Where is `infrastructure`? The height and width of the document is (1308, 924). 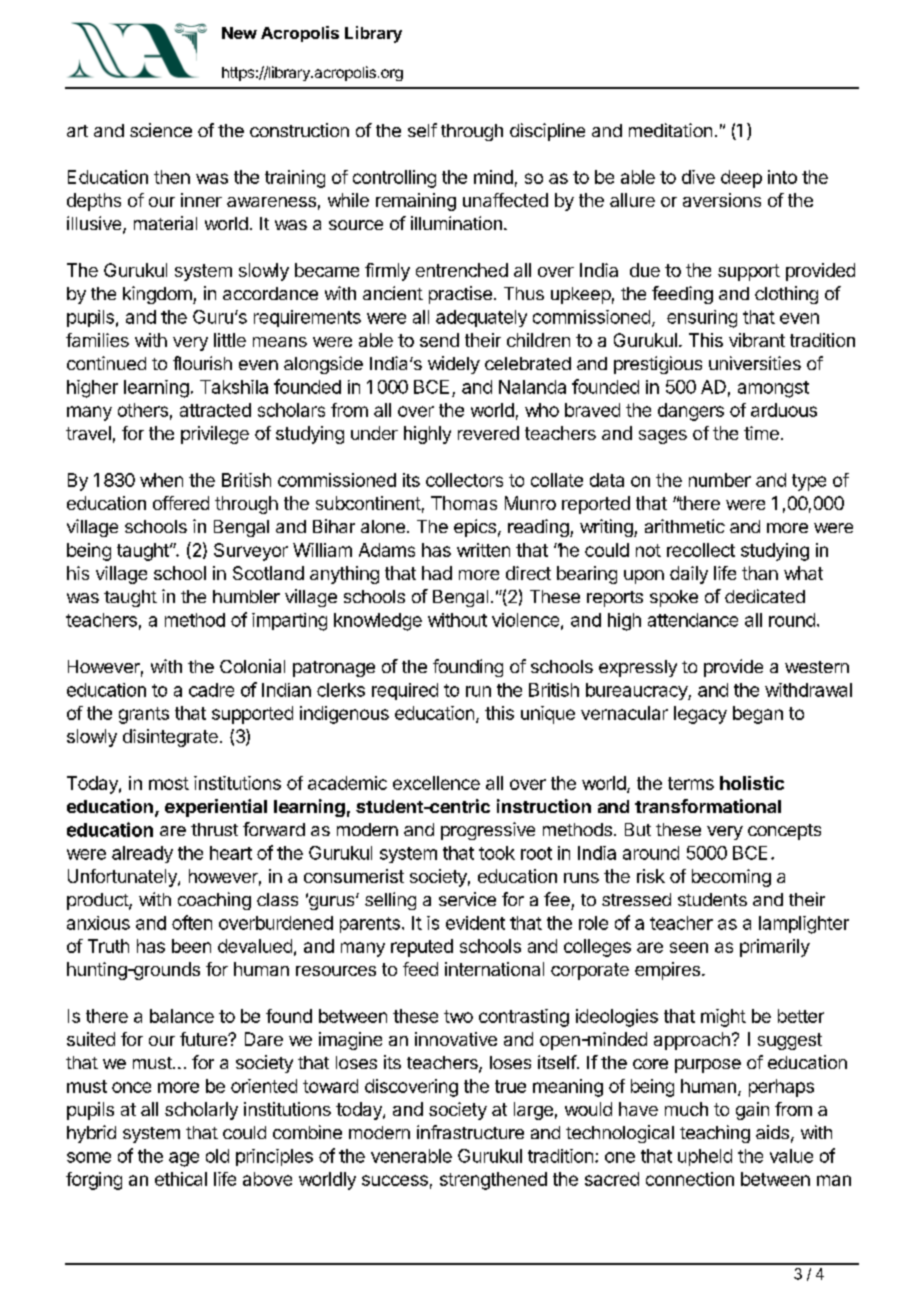 infrastructure is located at coordinates (470, 1132).
